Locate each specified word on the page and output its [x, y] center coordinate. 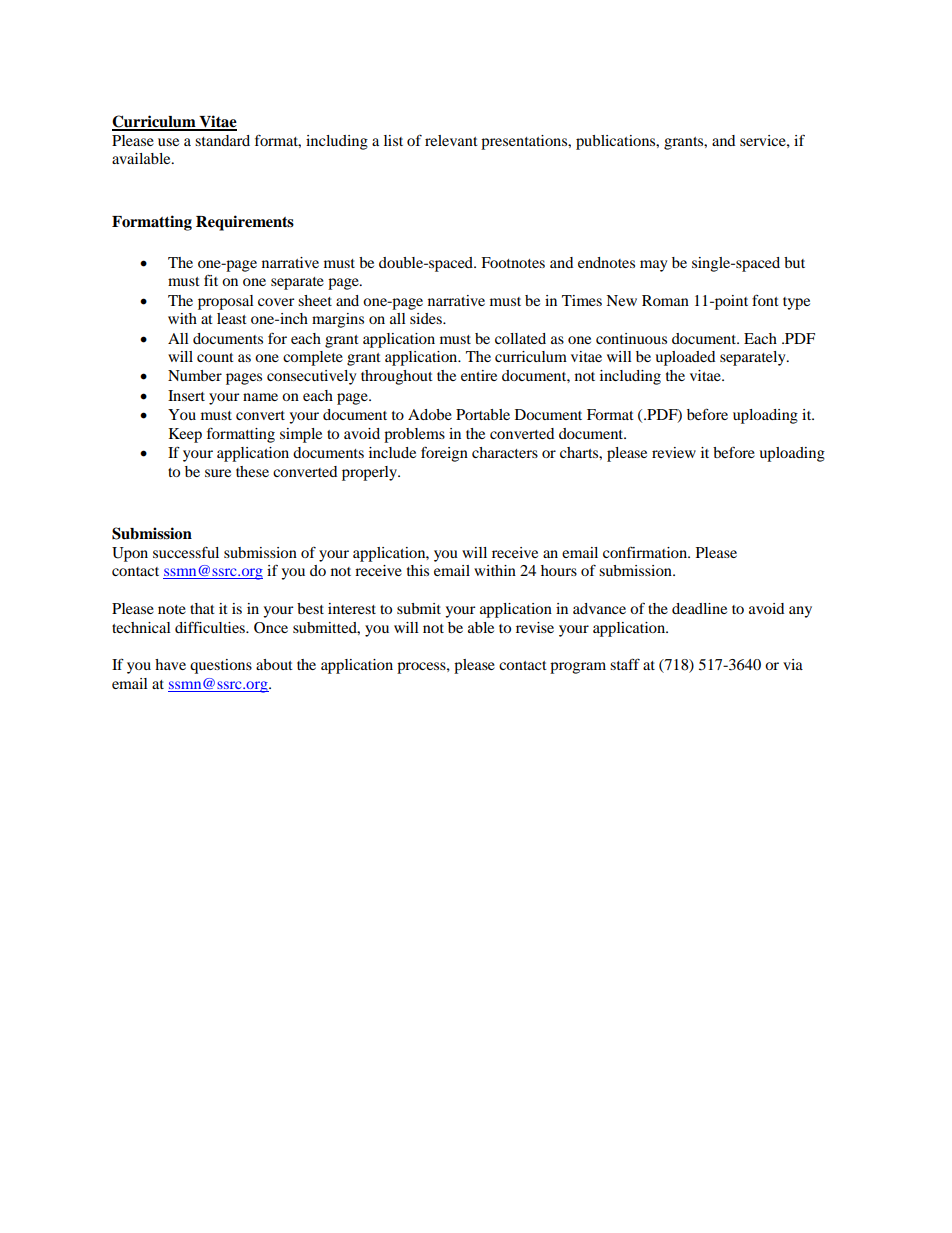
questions [221, 666]
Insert [186, 395]
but [794, 262]
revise [535, 627]
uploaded [685, 358]
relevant [451, 140]
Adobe [430, 414]
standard [222, 140]
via [793, 664]
